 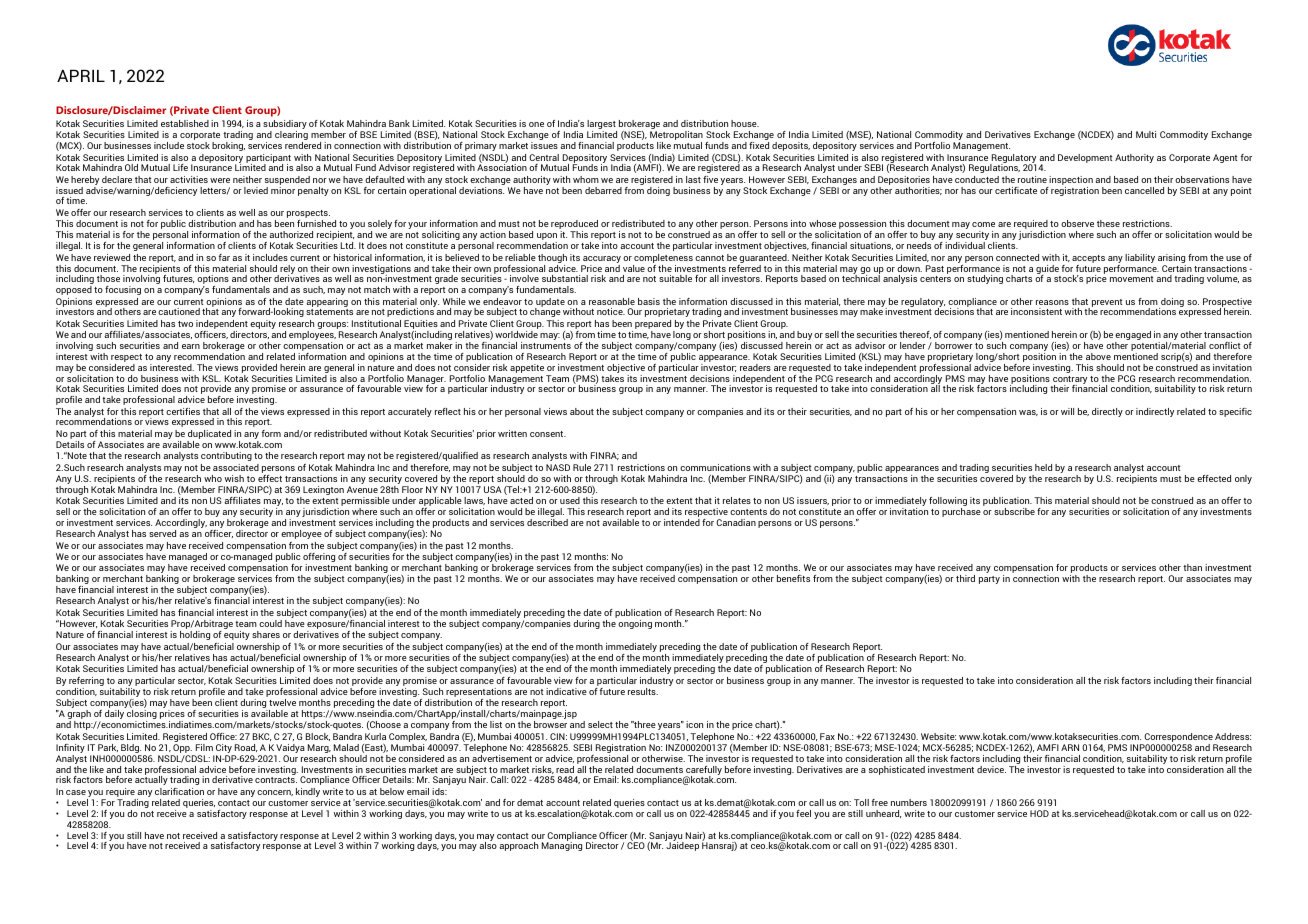 I want to click on engaged, so click(x=1133, y=337).
